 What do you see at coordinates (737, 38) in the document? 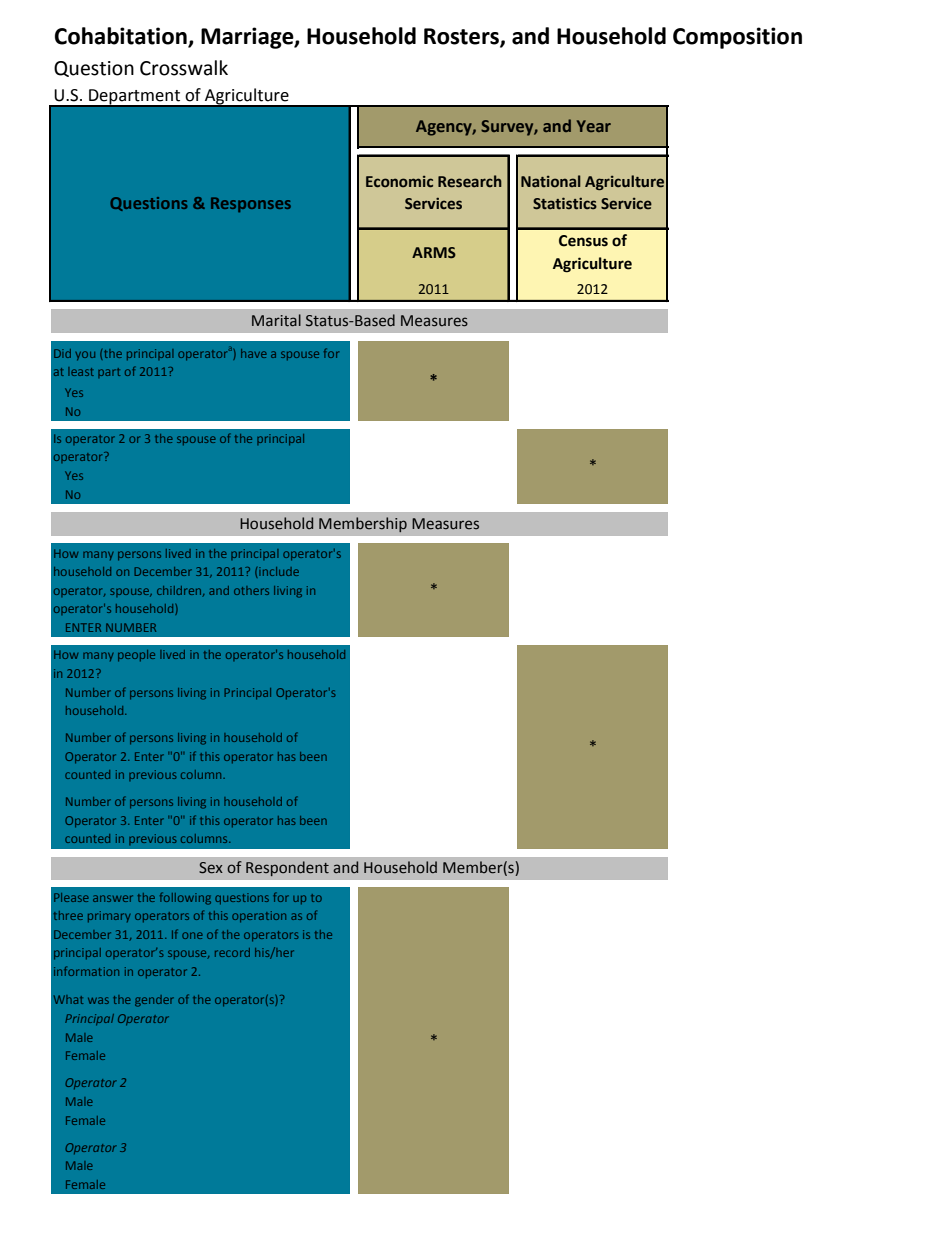
I see `Composition` at bounding box center [737, 38].
